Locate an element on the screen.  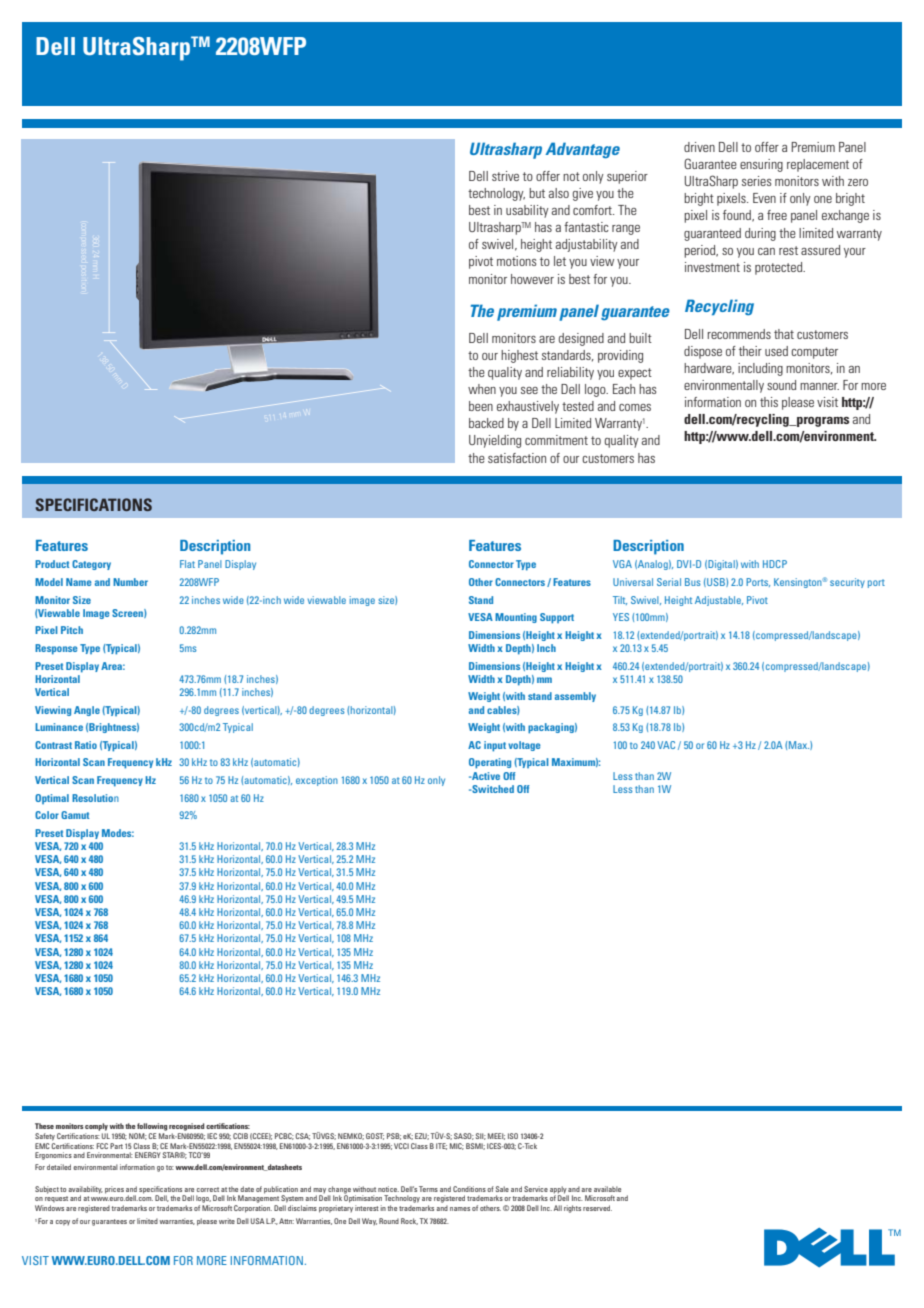
backed is located at coordinates (486, 423).
